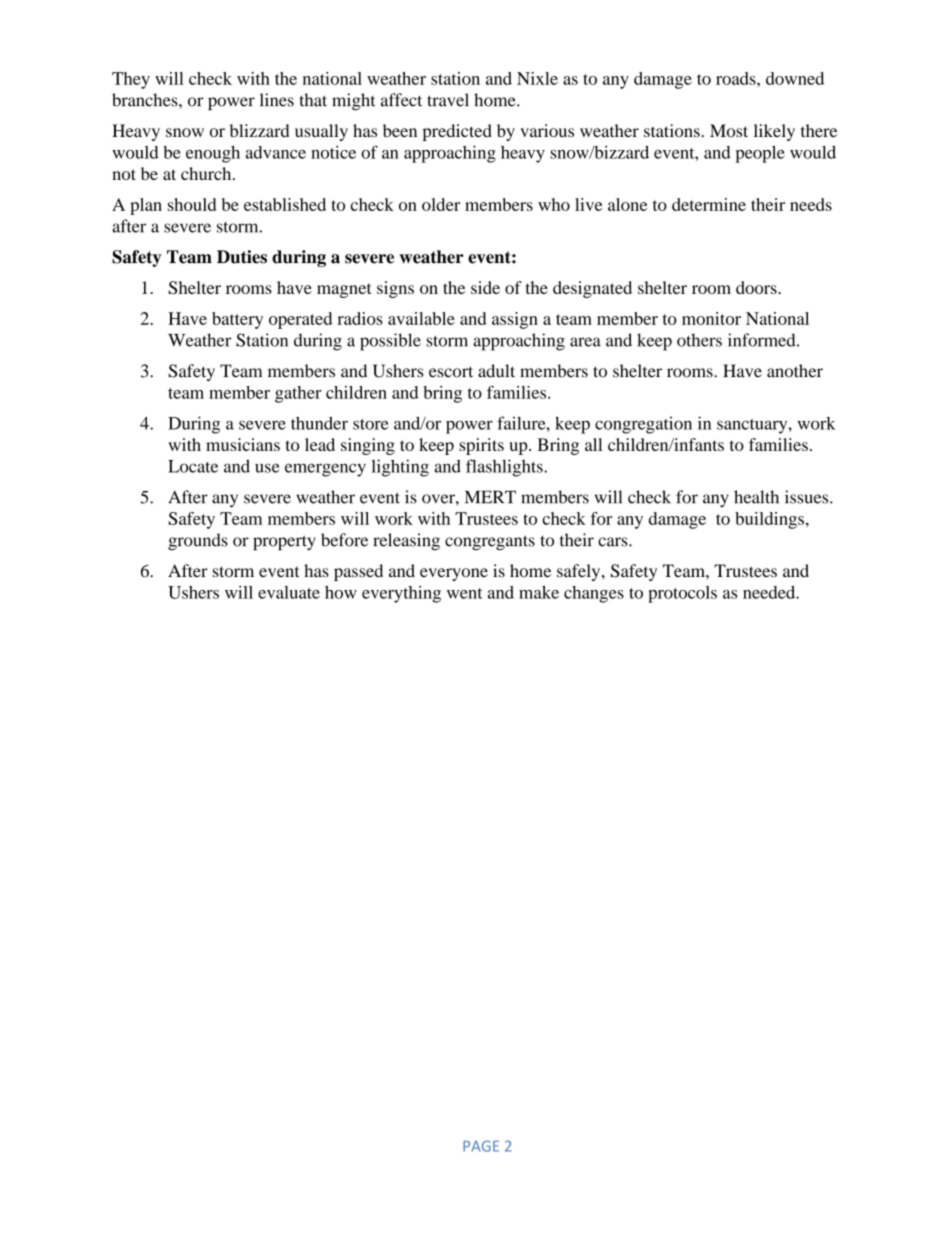  What do you see at coordinates (243, 444) in the screenshot?
I see `musicians` at bounding box center [243, 444].
